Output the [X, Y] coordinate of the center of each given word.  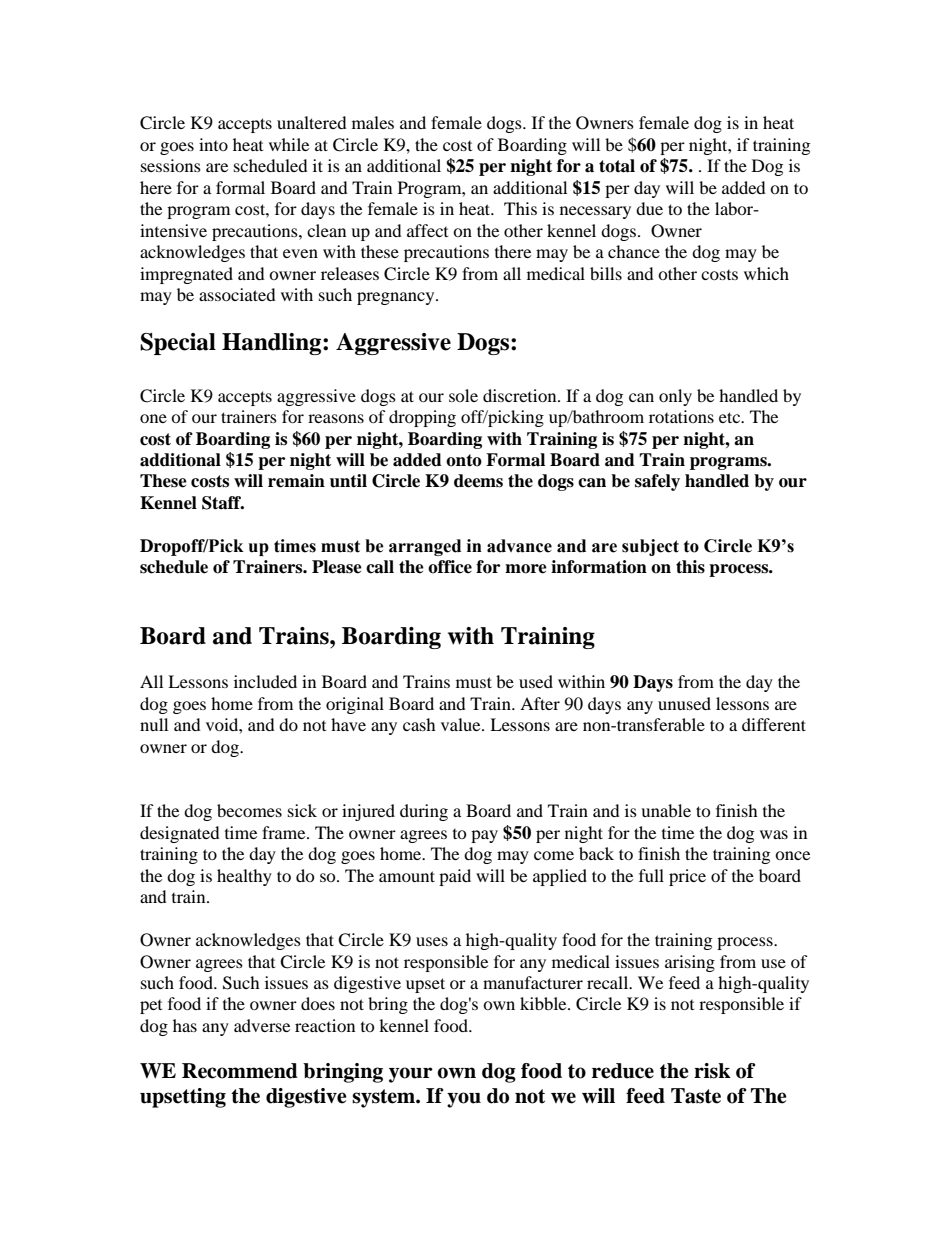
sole [463, 395]
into [213, 144]
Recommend [240, 1071]
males [373, 122]
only [675, 397]
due [649, 208]
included [265, 681]
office [450, 567]
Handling [273, 344]
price [687, 877]
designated [180, 834]
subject [650, 547]
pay [484, 836]
